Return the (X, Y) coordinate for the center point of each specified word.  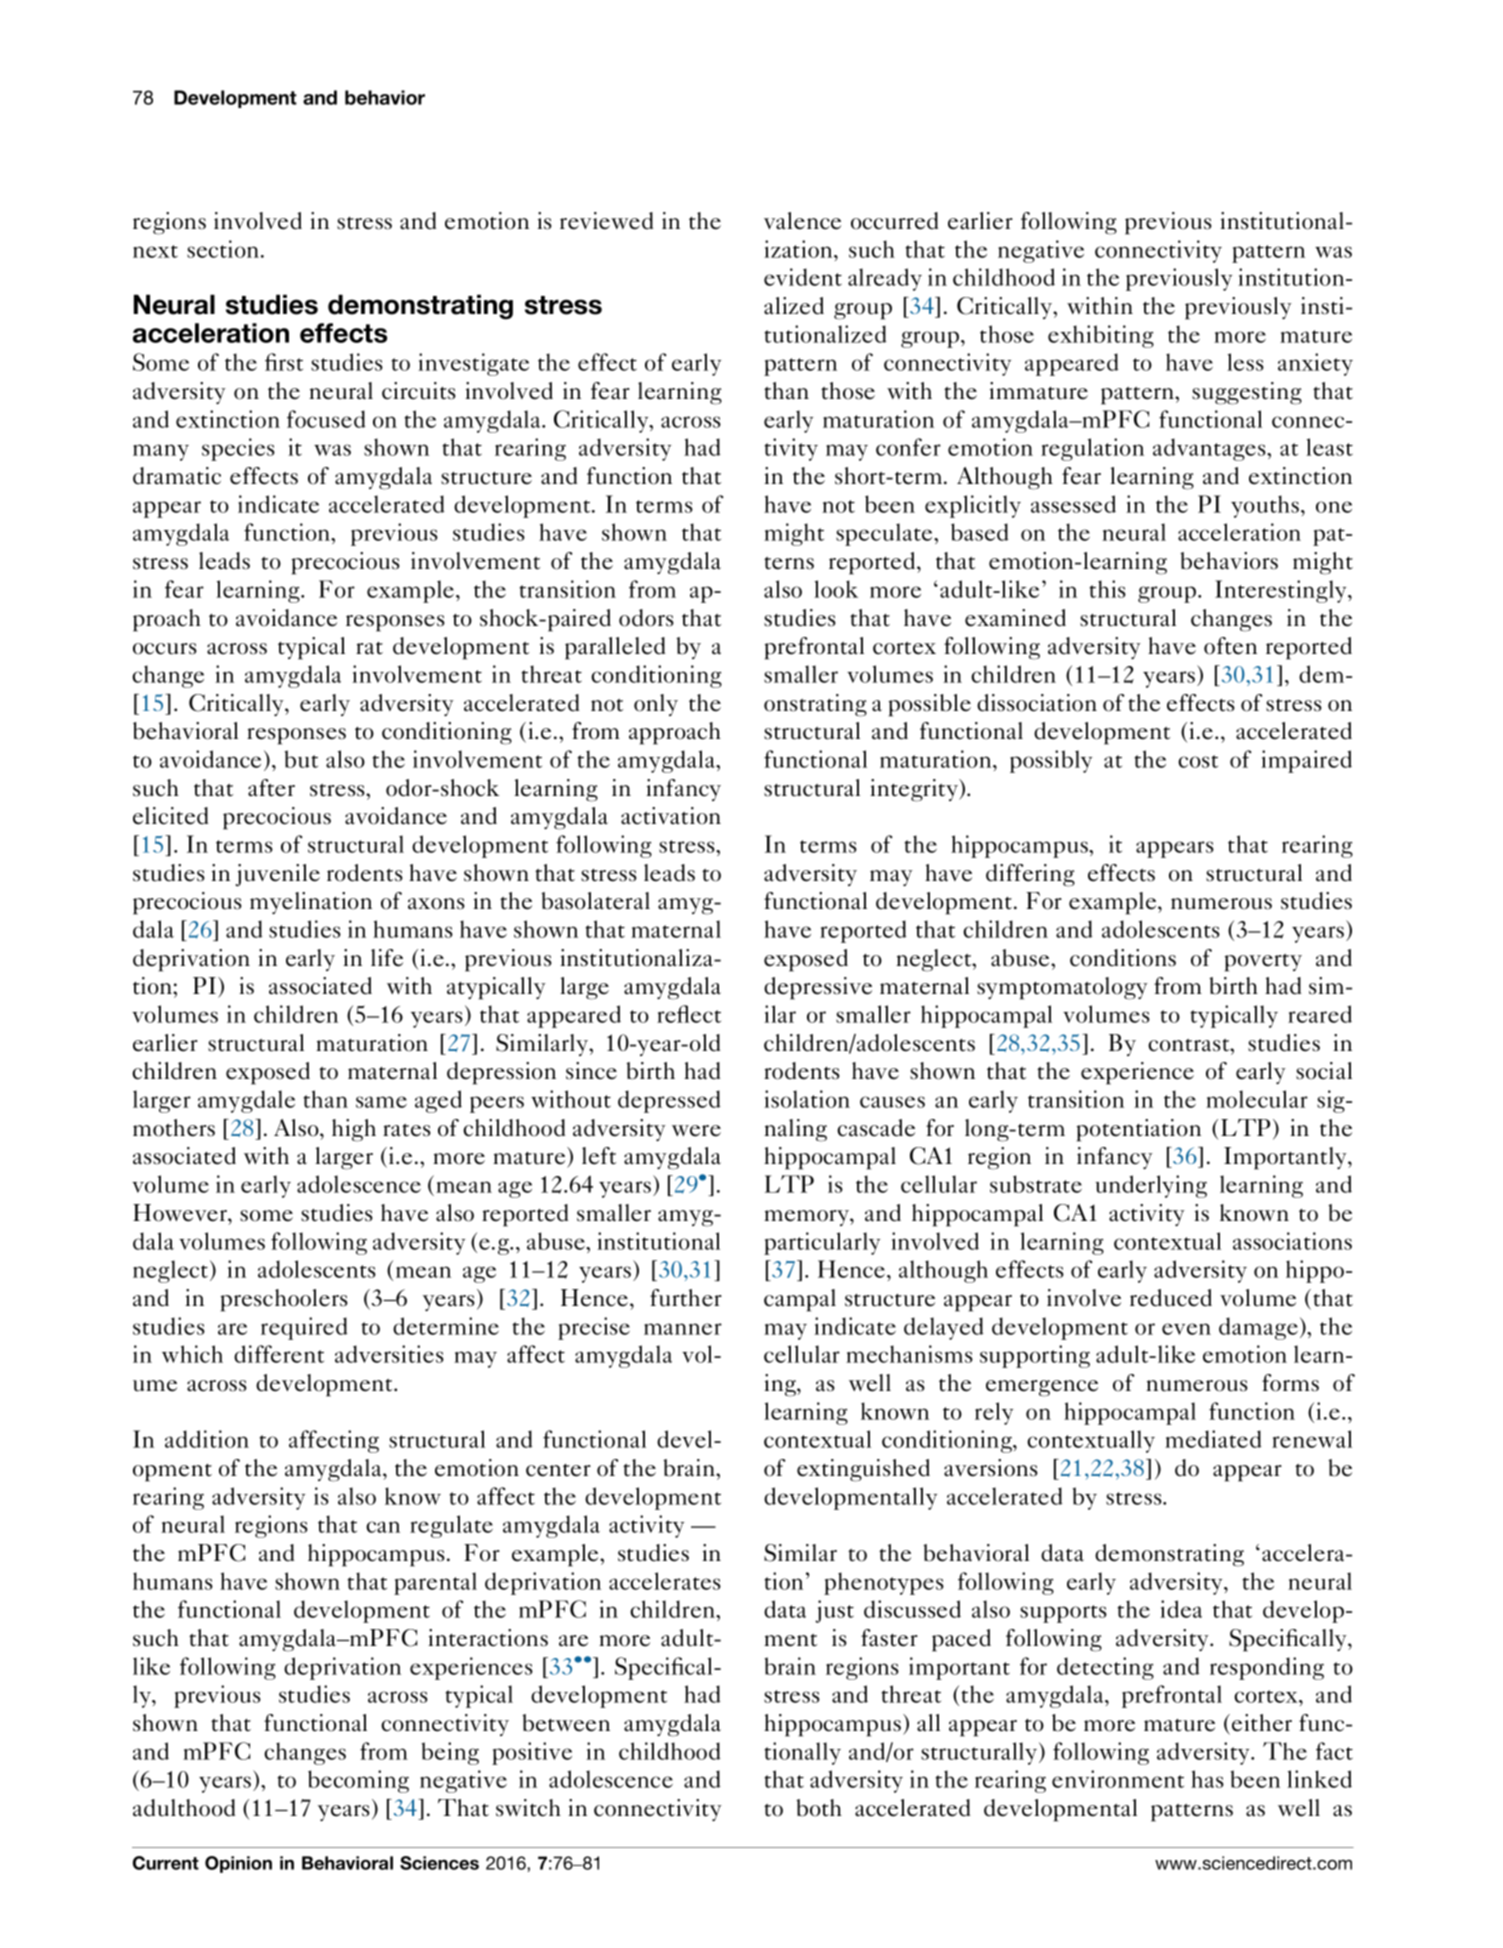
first (284, 362)
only (656, 705)
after (271, 788)
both (819, 1808)
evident (803, 277)
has (1207, 1779)
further (686, 1298)
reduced (1171, 1298)
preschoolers (284, 1300)
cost (1198, 761)
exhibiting (1101, 336)
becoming (358, 1781)
